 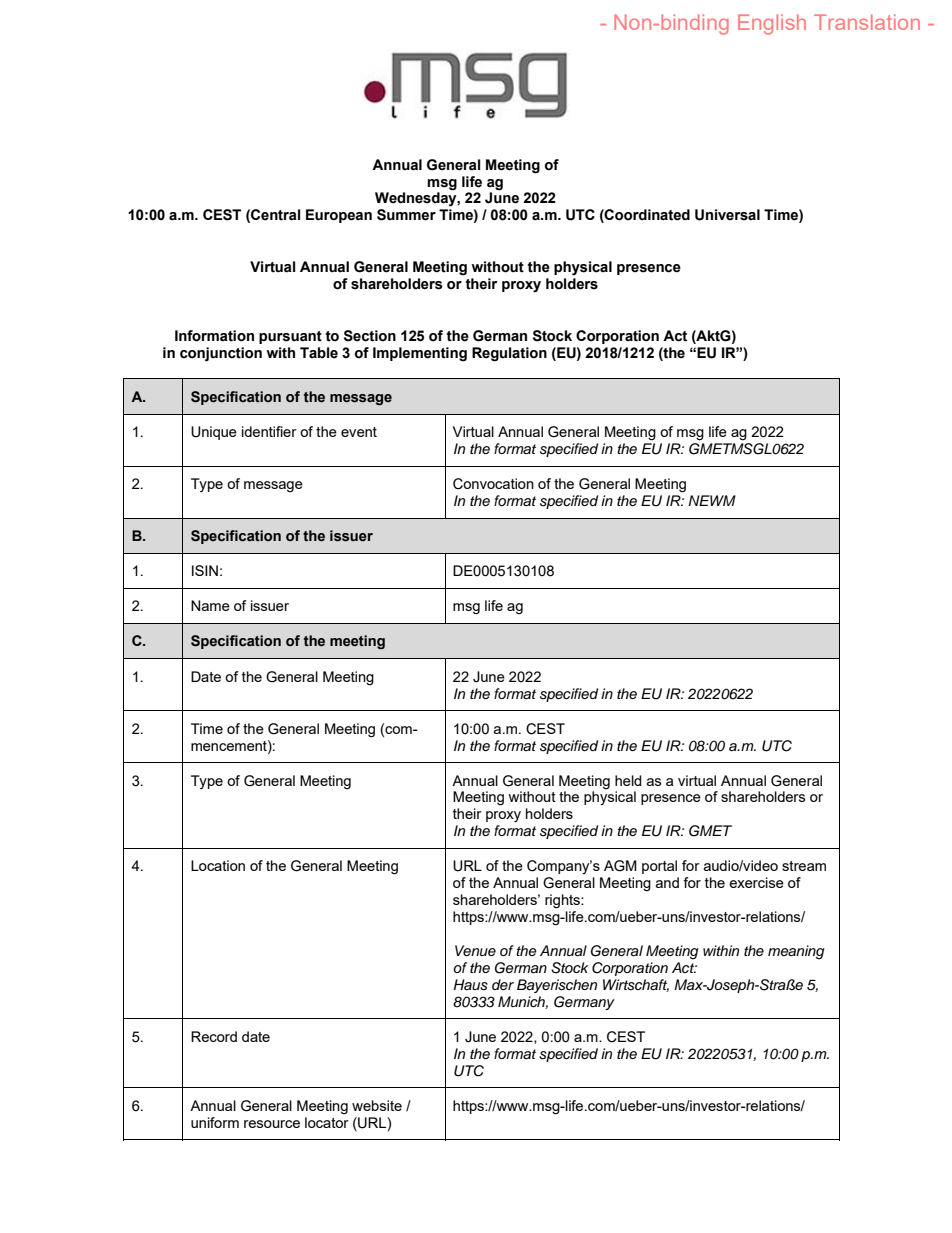 What do you see at coordinates (804, 866) in the screenshot?
I see `stream` at bounding box center [804, 866].
